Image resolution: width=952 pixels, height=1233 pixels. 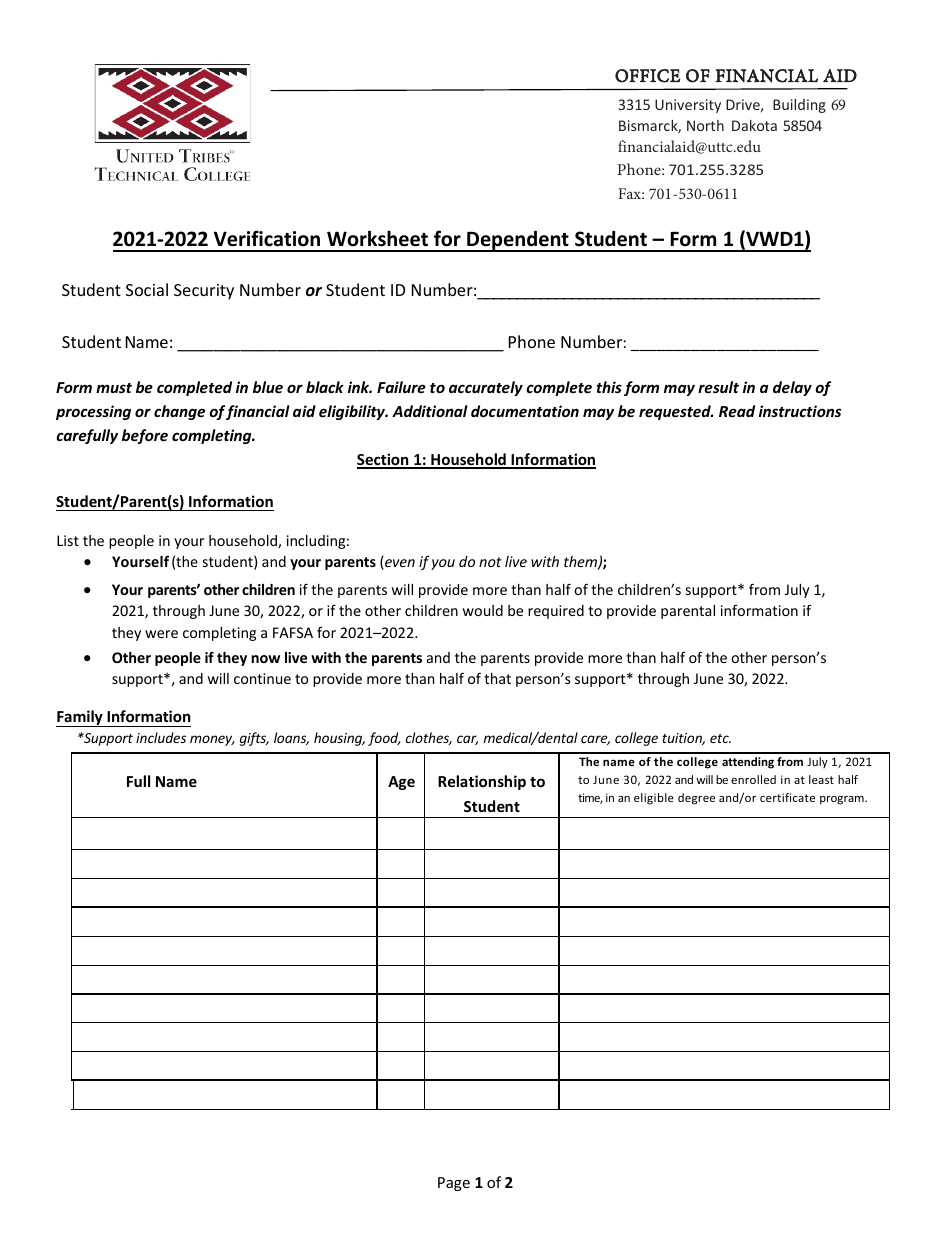 What do you see at coordinates (267, 238) in the screenshot?
I see `Verification` at bounding box center [267, 238].
